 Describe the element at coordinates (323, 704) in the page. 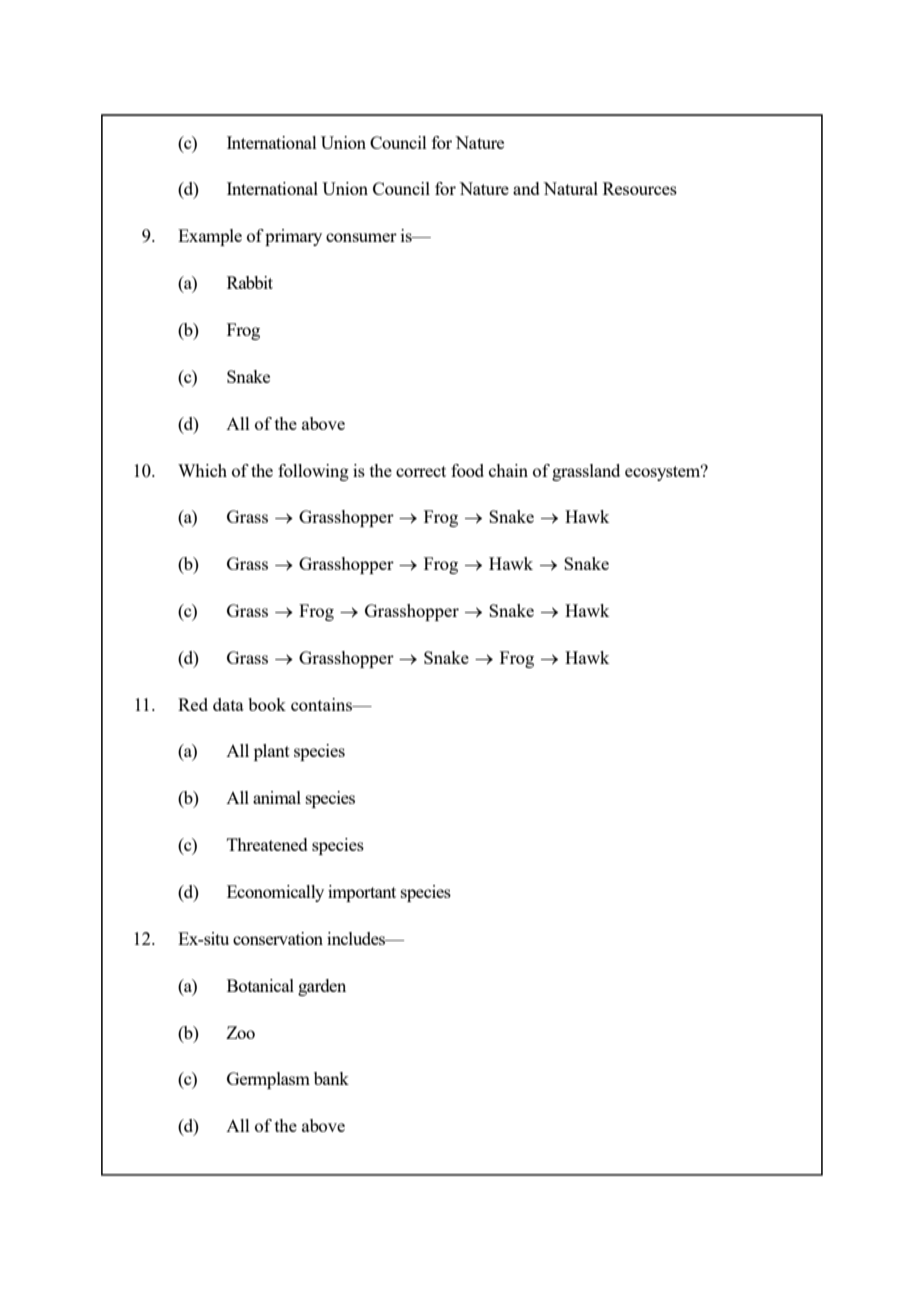

I see `contains` at that location.
